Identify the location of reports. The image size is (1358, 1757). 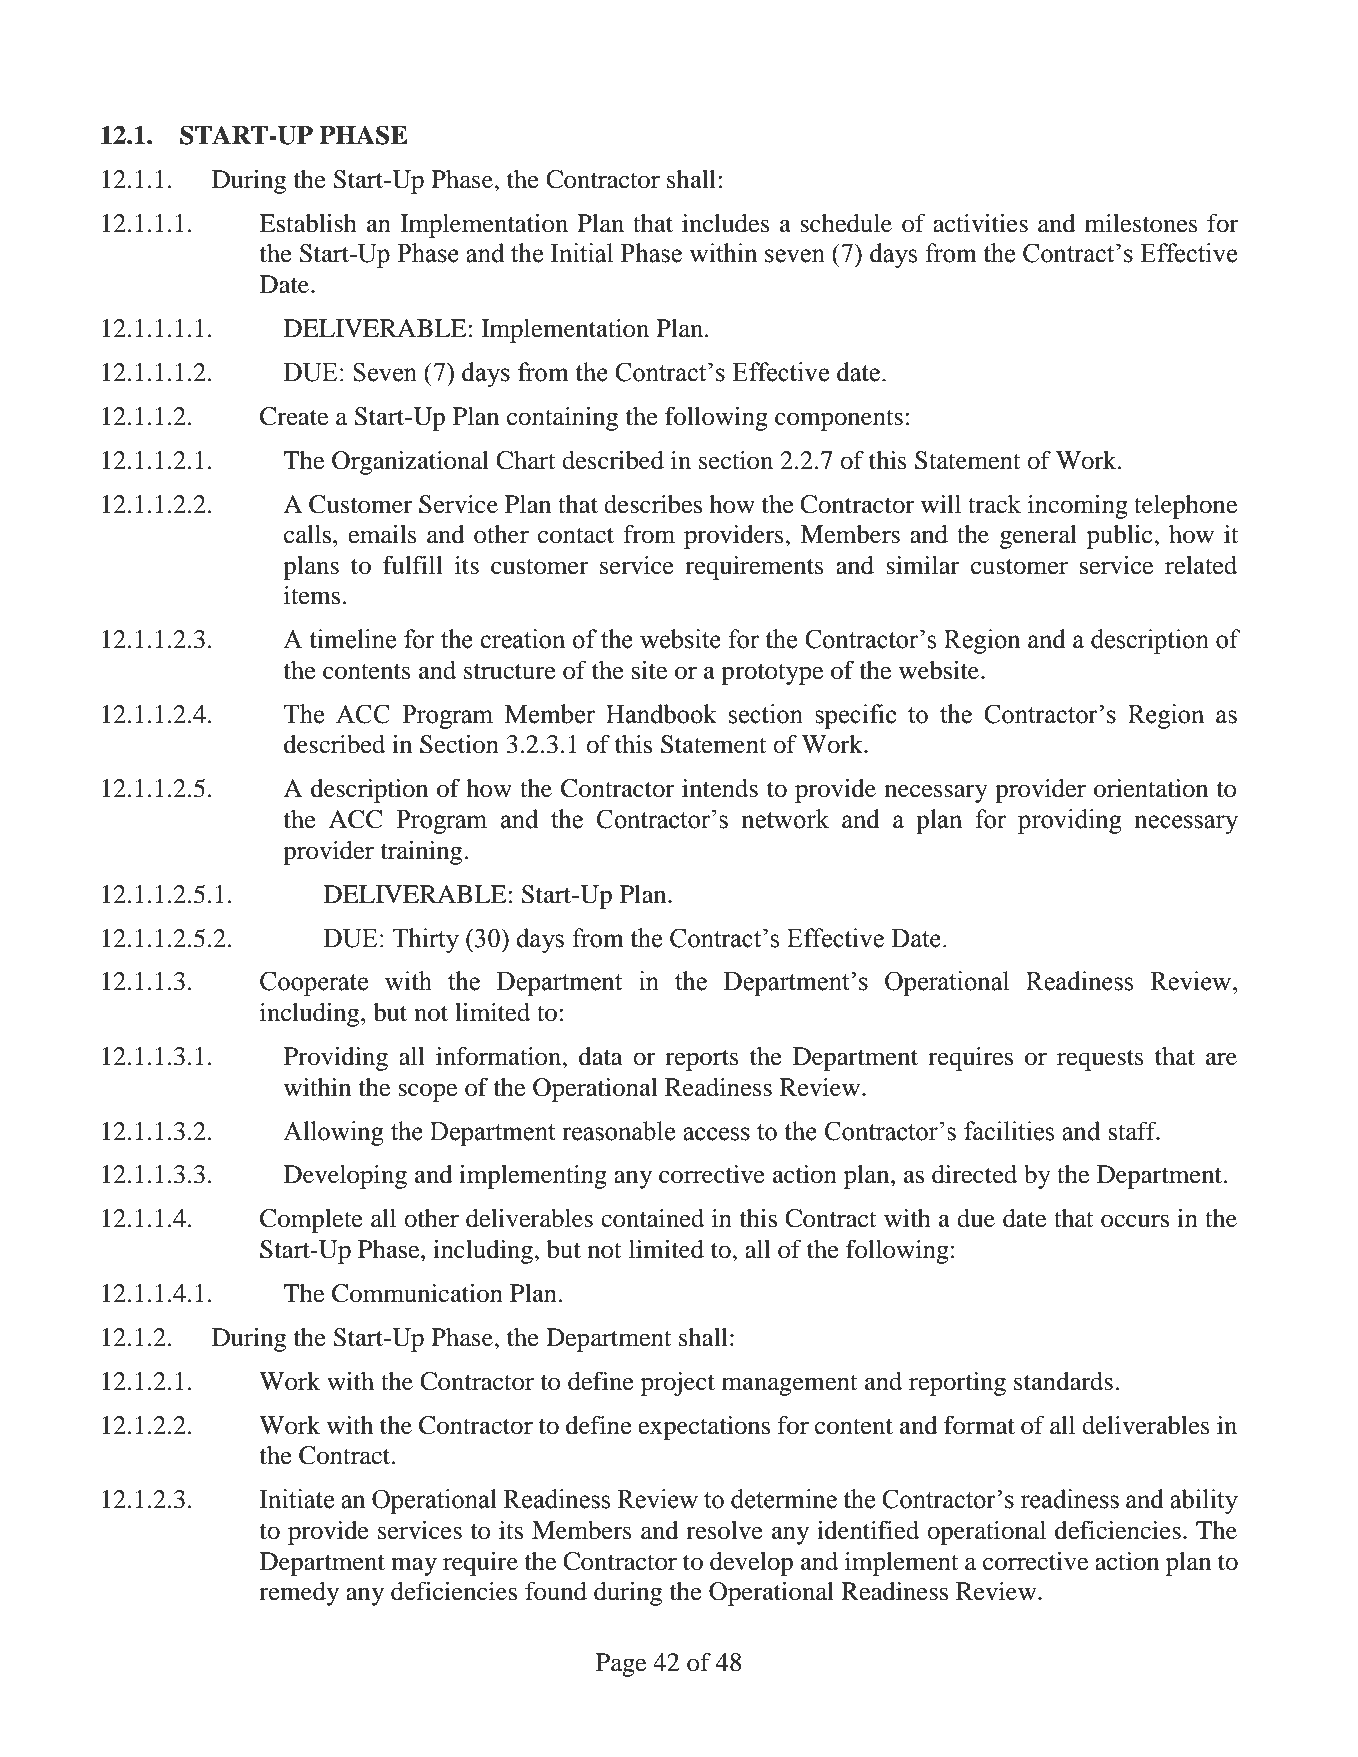
(702, 1060).
